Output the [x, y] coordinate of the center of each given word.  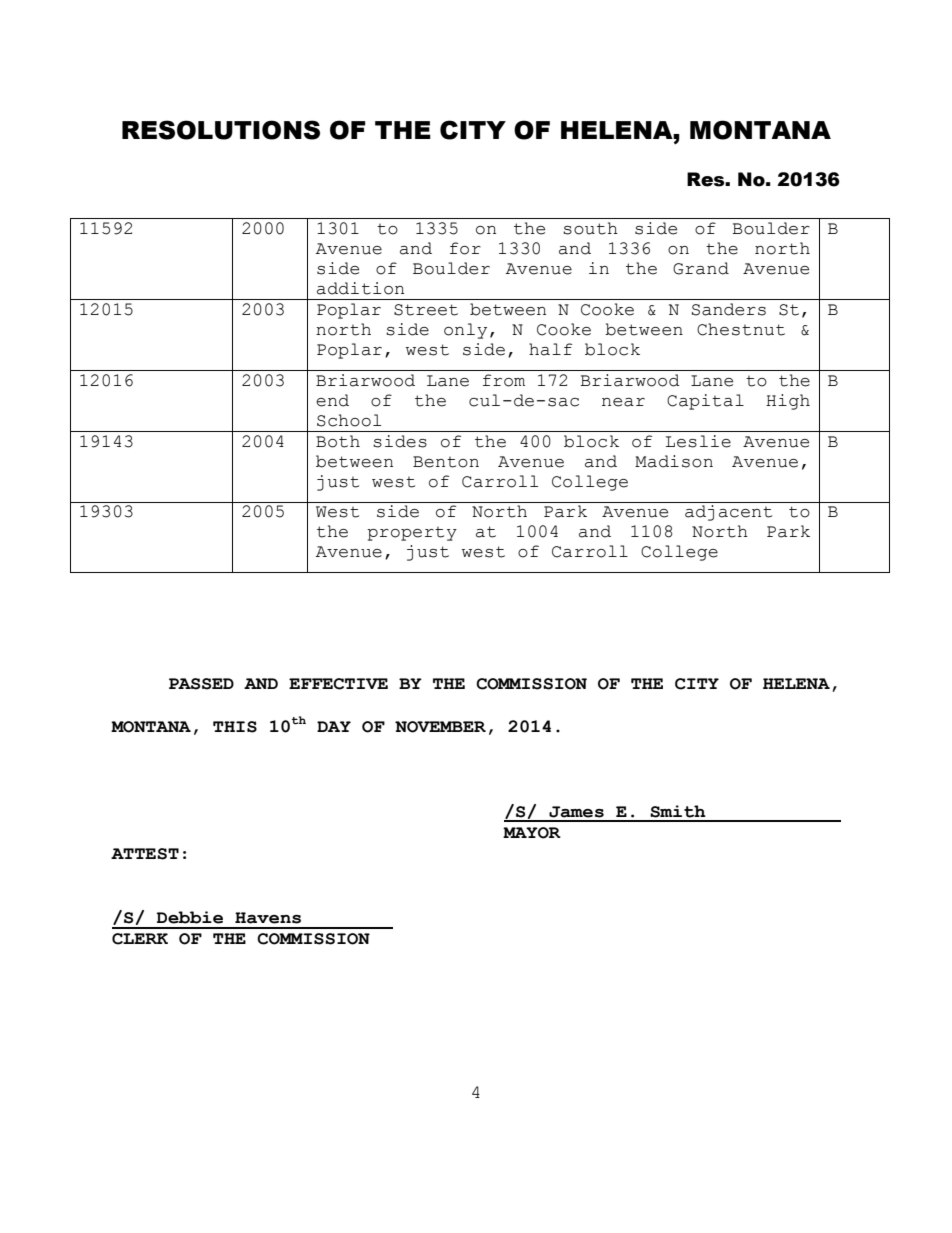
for [465, 248]
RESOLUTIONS [221, 130]
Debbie [190, 917]
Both [338, 441]
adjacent [728, 513]
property [412, 534]
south [590, 228]
